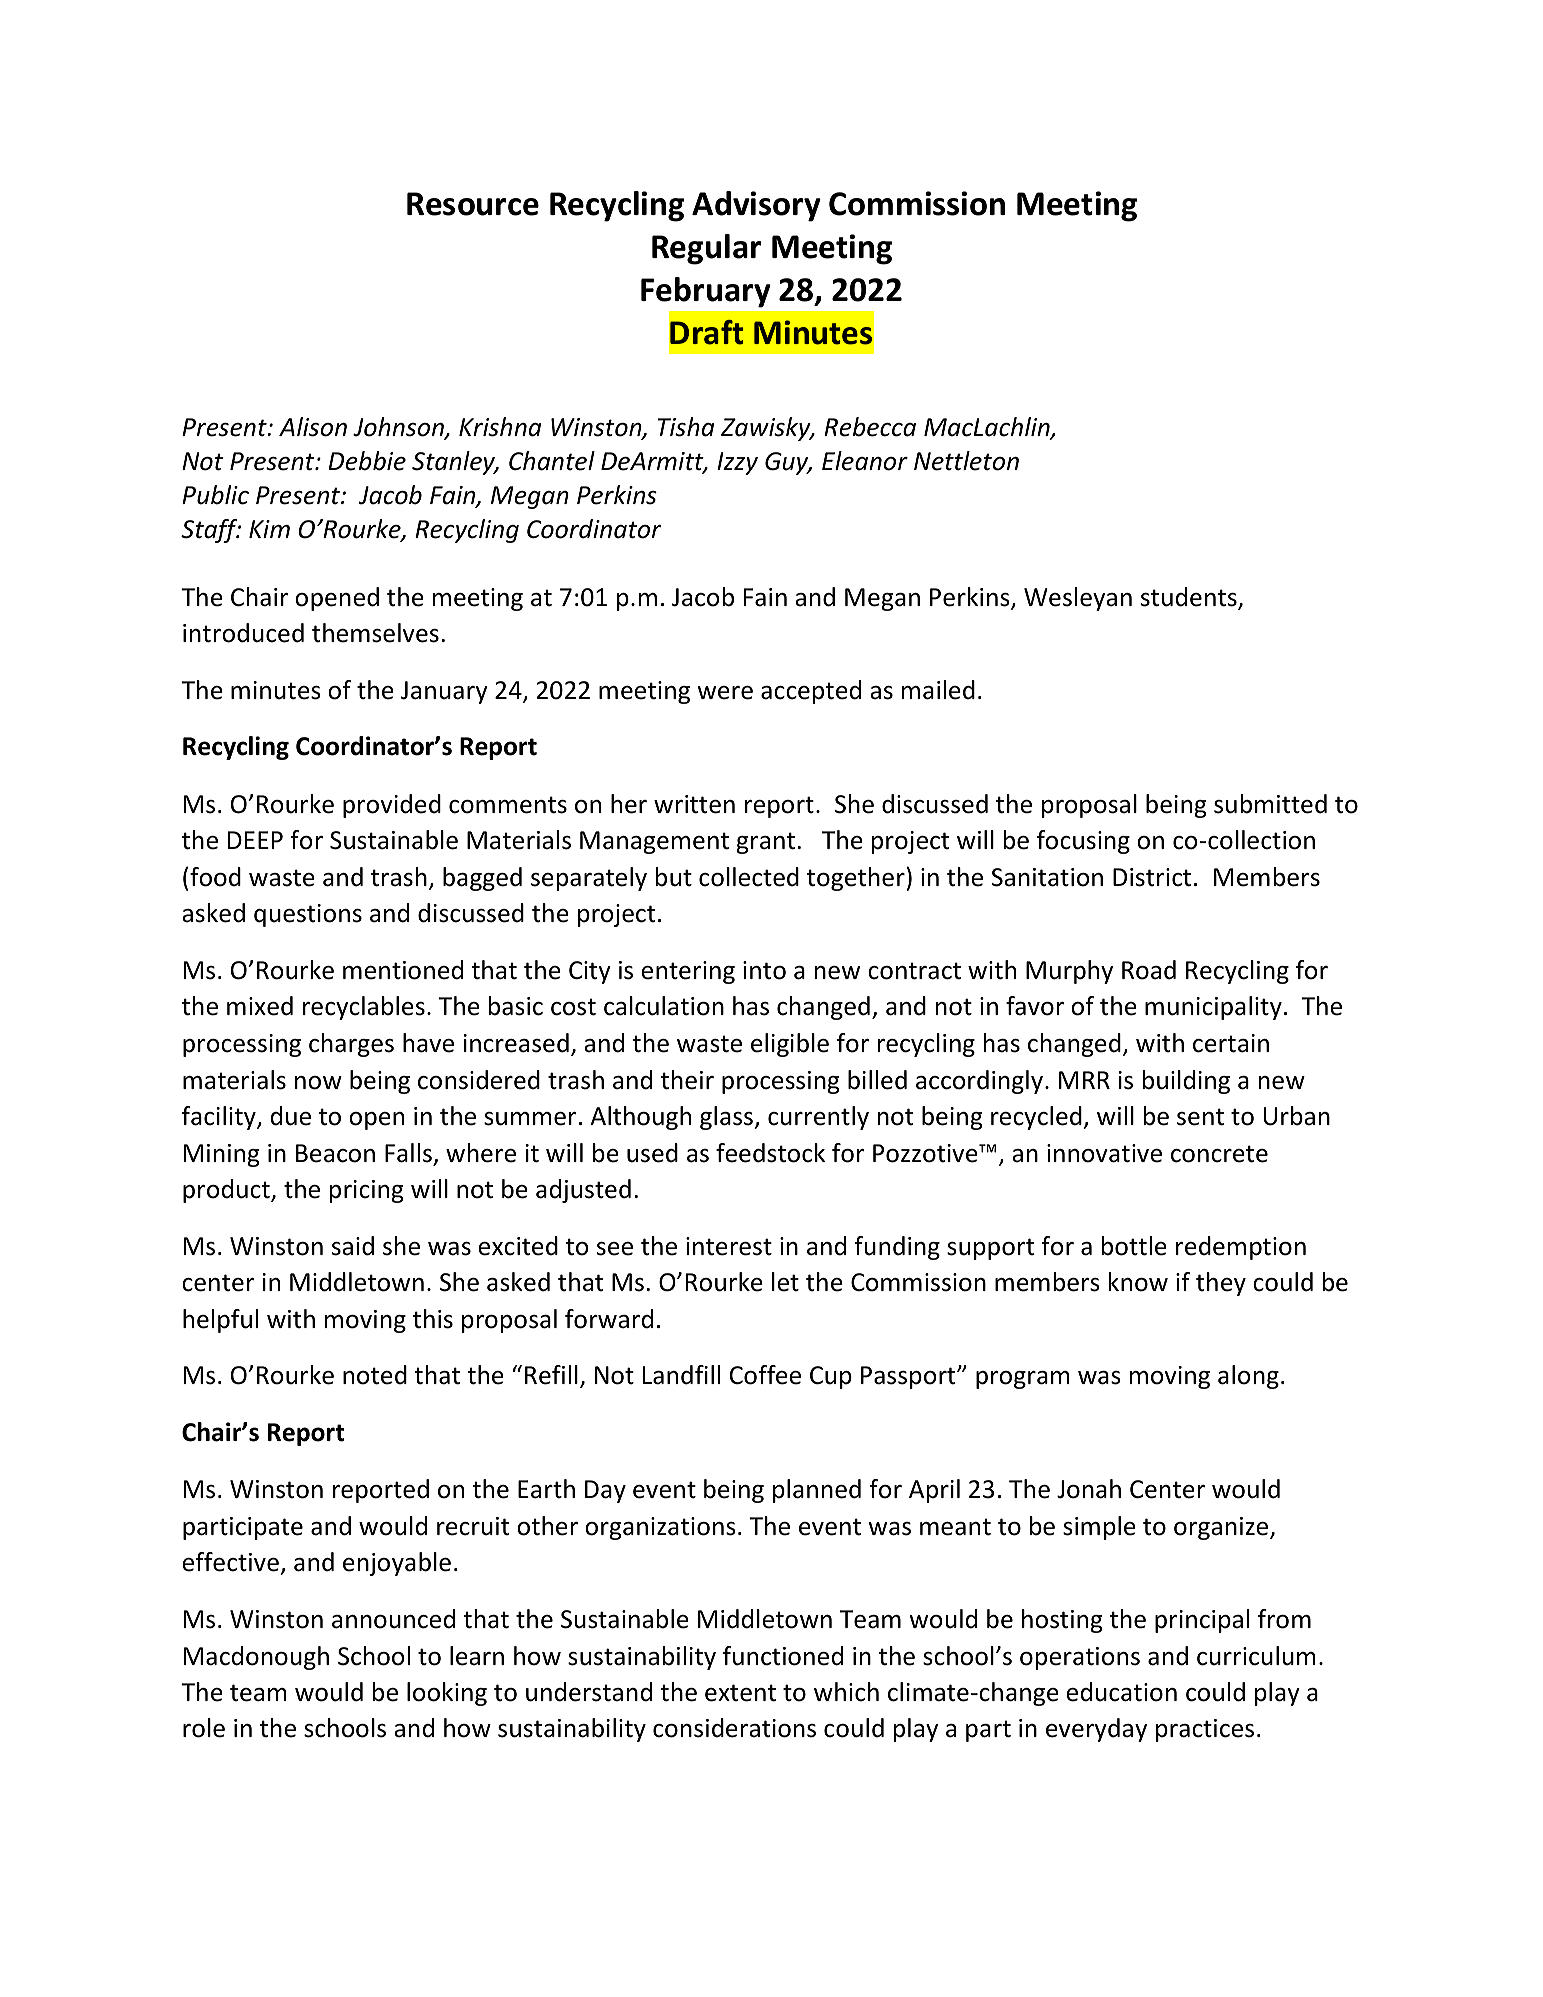 The image size is (1543, 1997). What do you see at coordinates (729, 1246) in the document?
I see `interest` at bounding box center [729, 1246].
